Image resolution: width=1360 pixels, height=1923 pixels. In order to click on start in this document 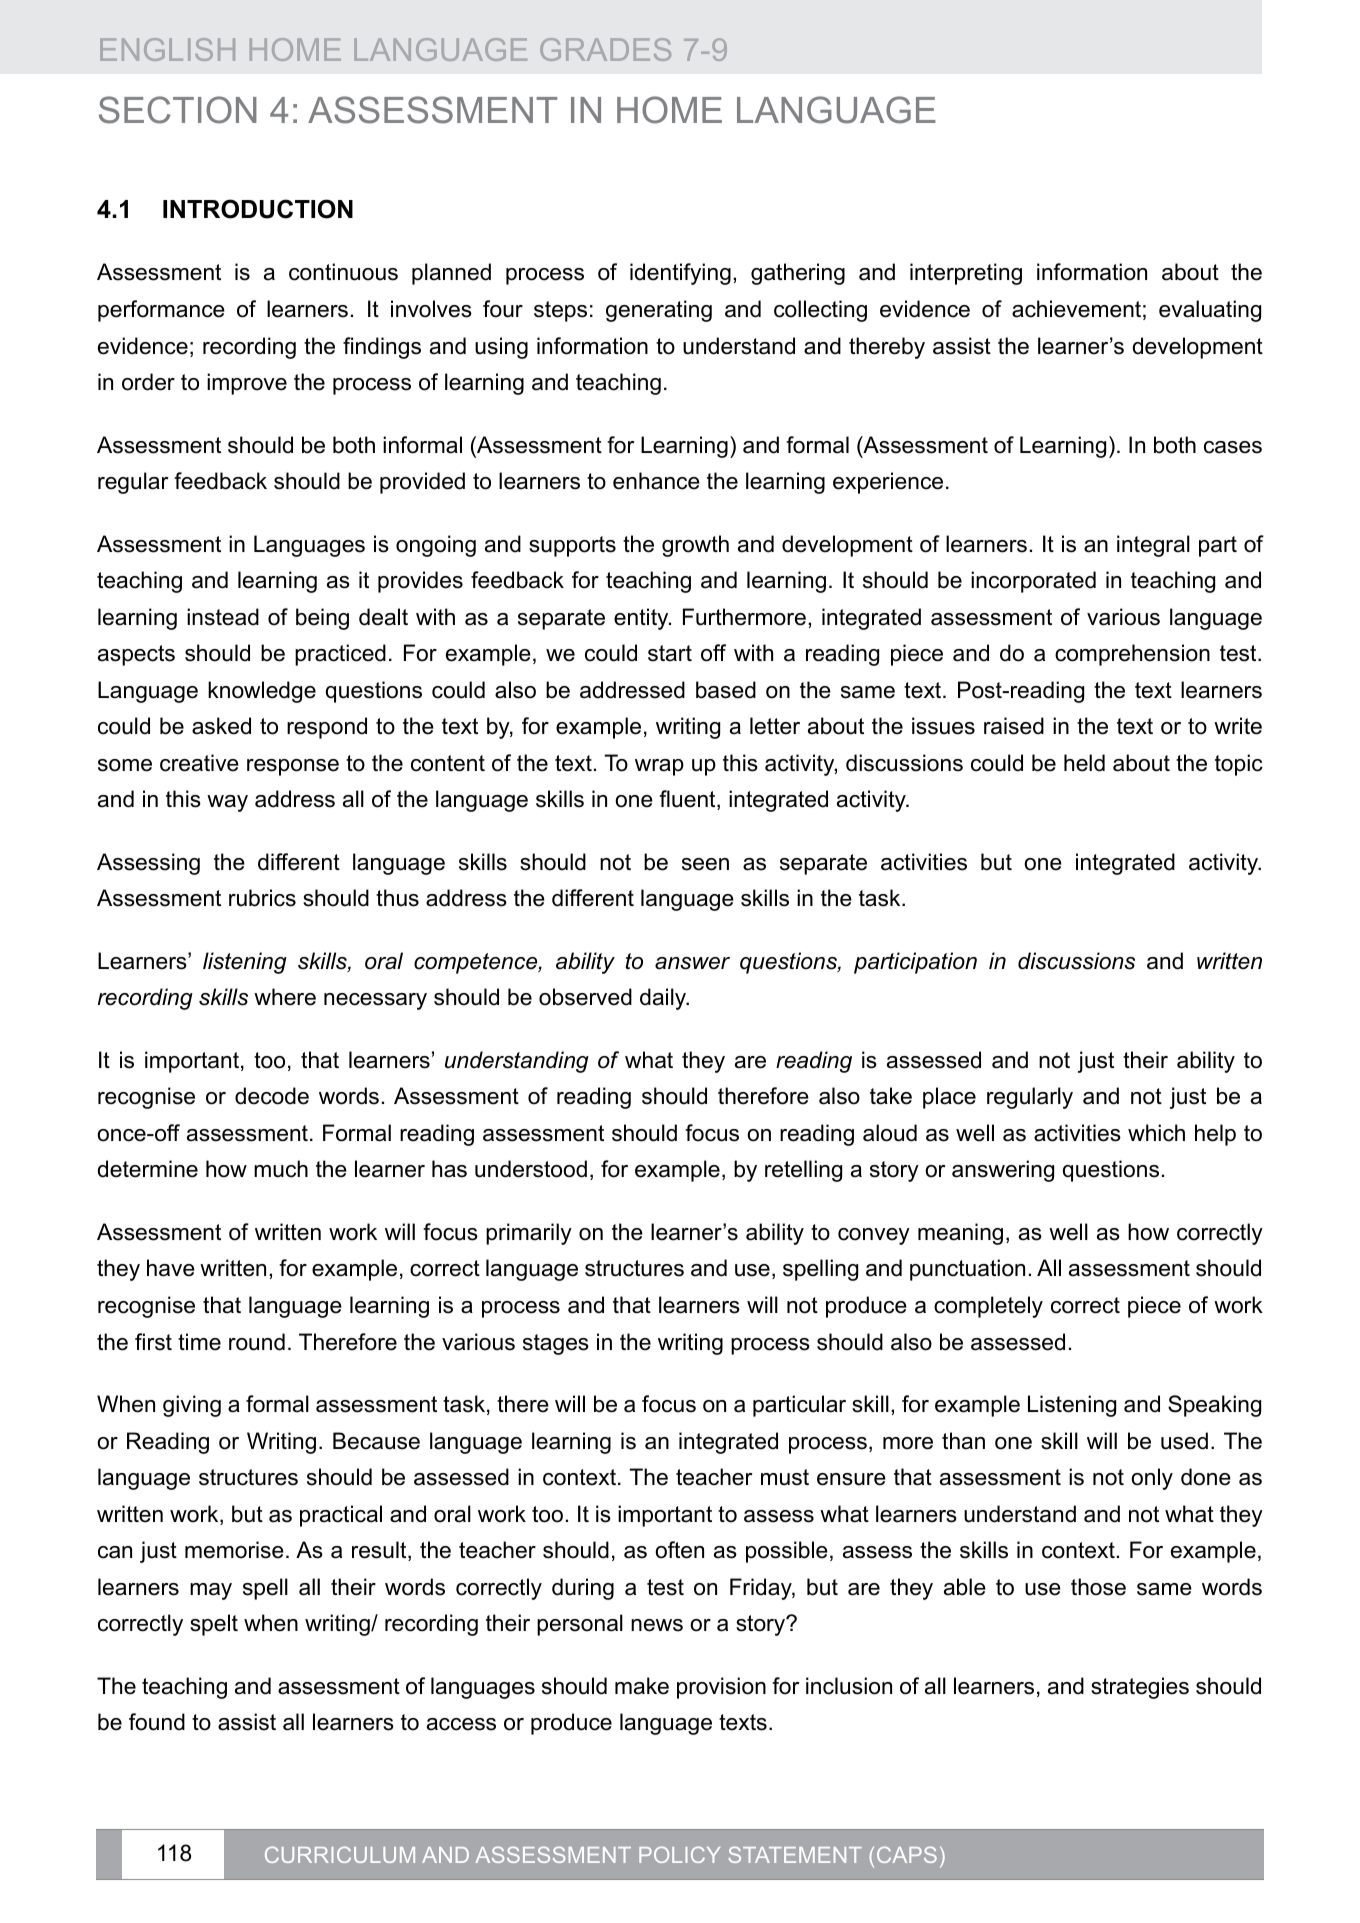, I will do `click(670, 653)`.
